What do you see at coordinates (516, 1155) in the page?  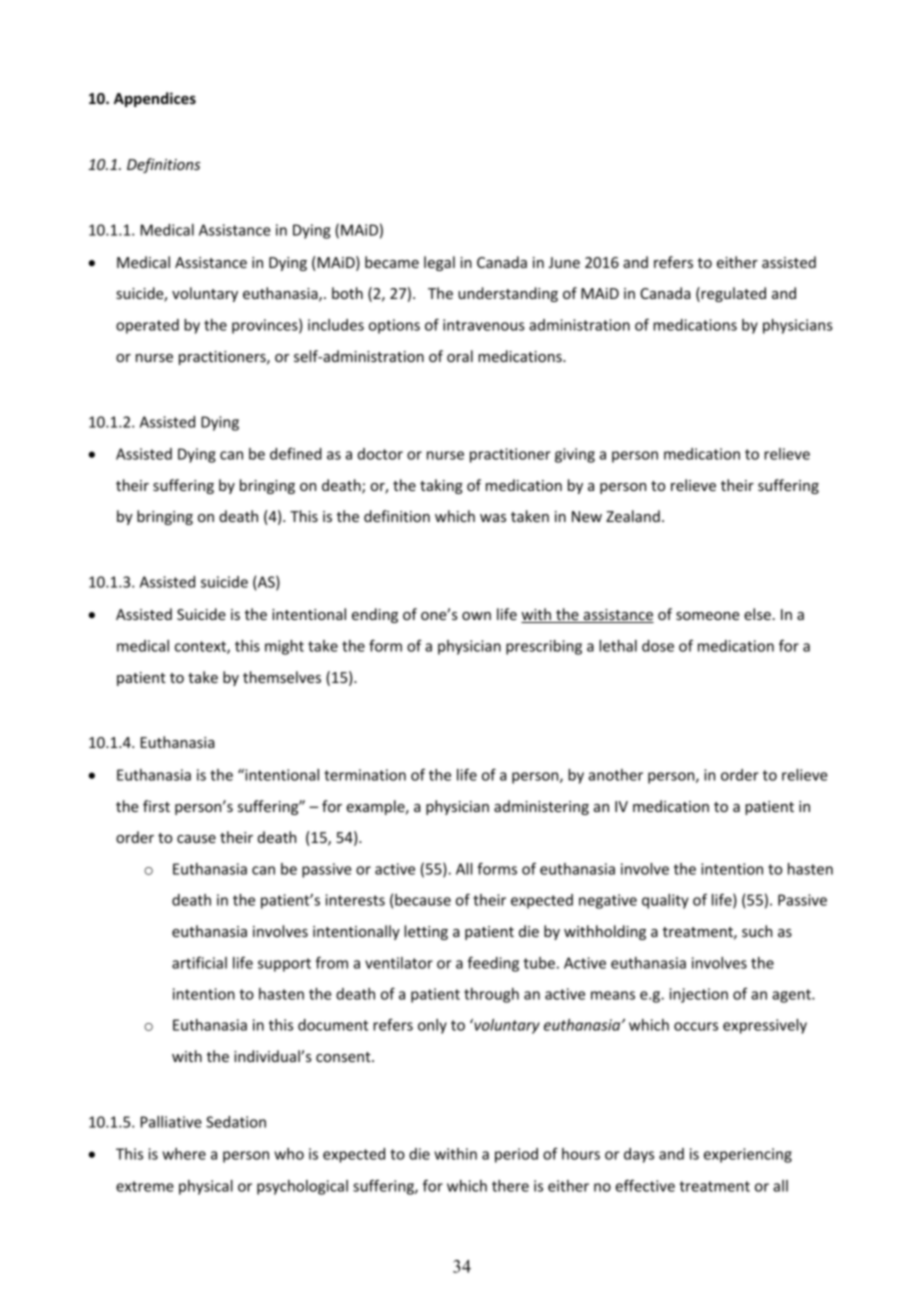 I see `period` at bounding box center [516, 1155].
